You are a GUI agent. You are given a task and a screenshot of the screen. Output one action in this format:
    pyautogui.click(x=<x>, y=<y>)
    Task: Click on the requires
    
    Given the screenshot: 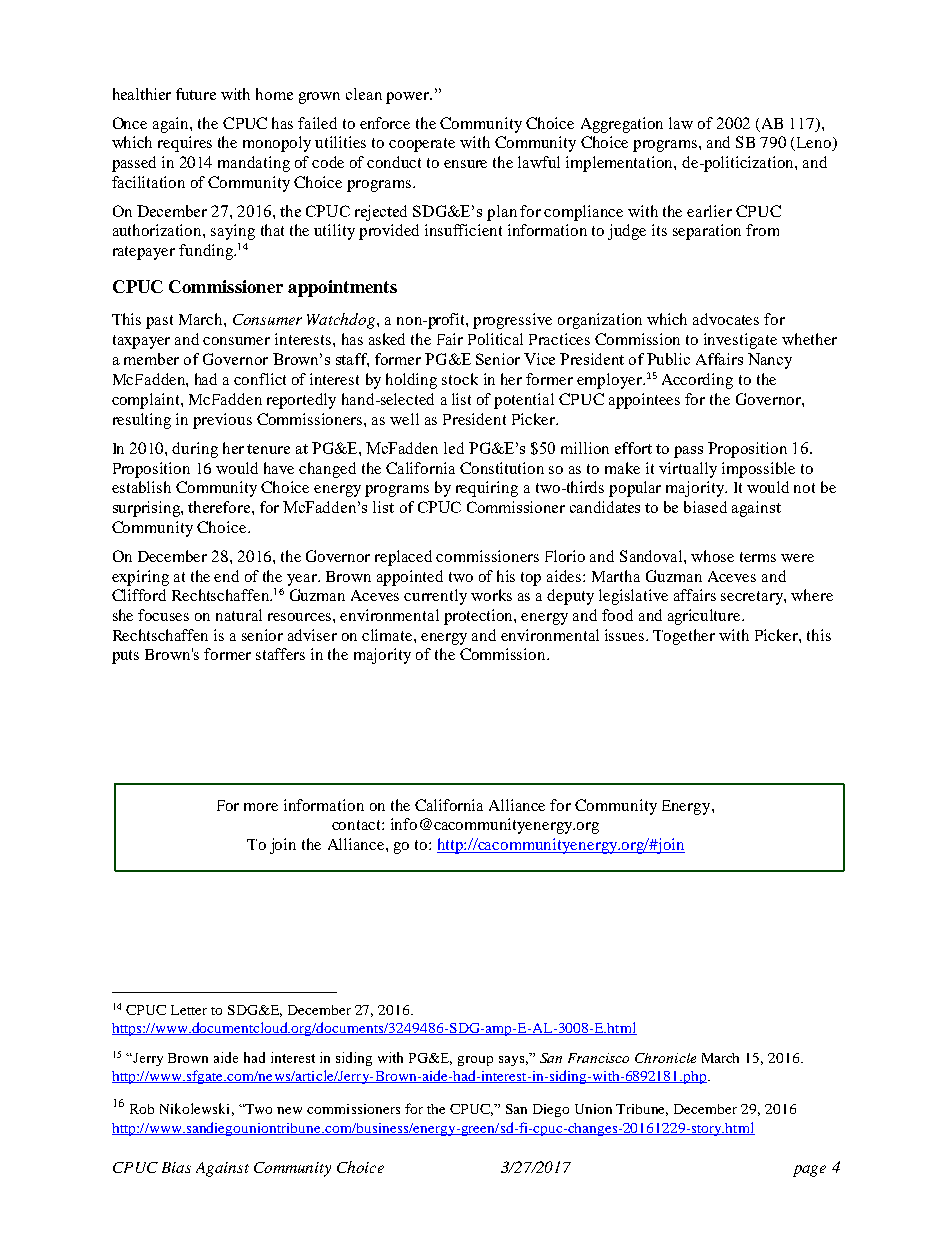 What is the action you would take?
    pyautogui.click(x=185, y=144)
